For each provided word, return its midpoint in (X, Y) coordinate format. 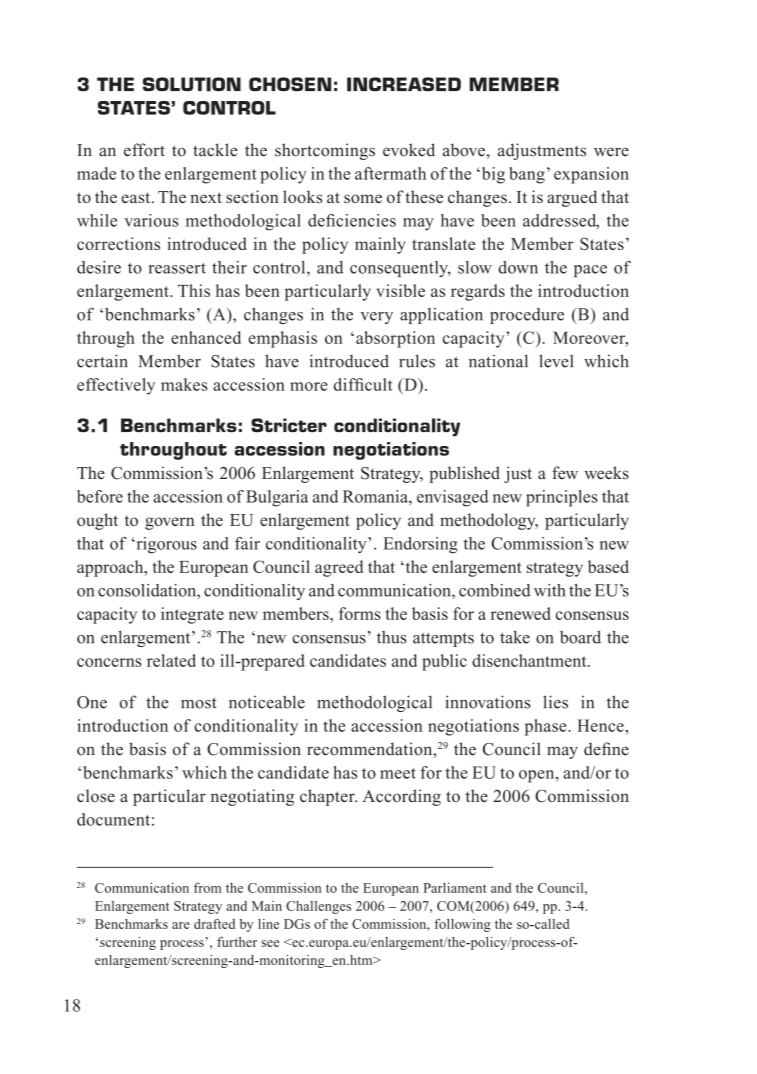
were (611, 152)
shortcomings (325, 151)
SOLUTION (192, 84)
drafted (214, 924)
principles (562, 498)
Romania (376, 496)
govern (170, 523)
